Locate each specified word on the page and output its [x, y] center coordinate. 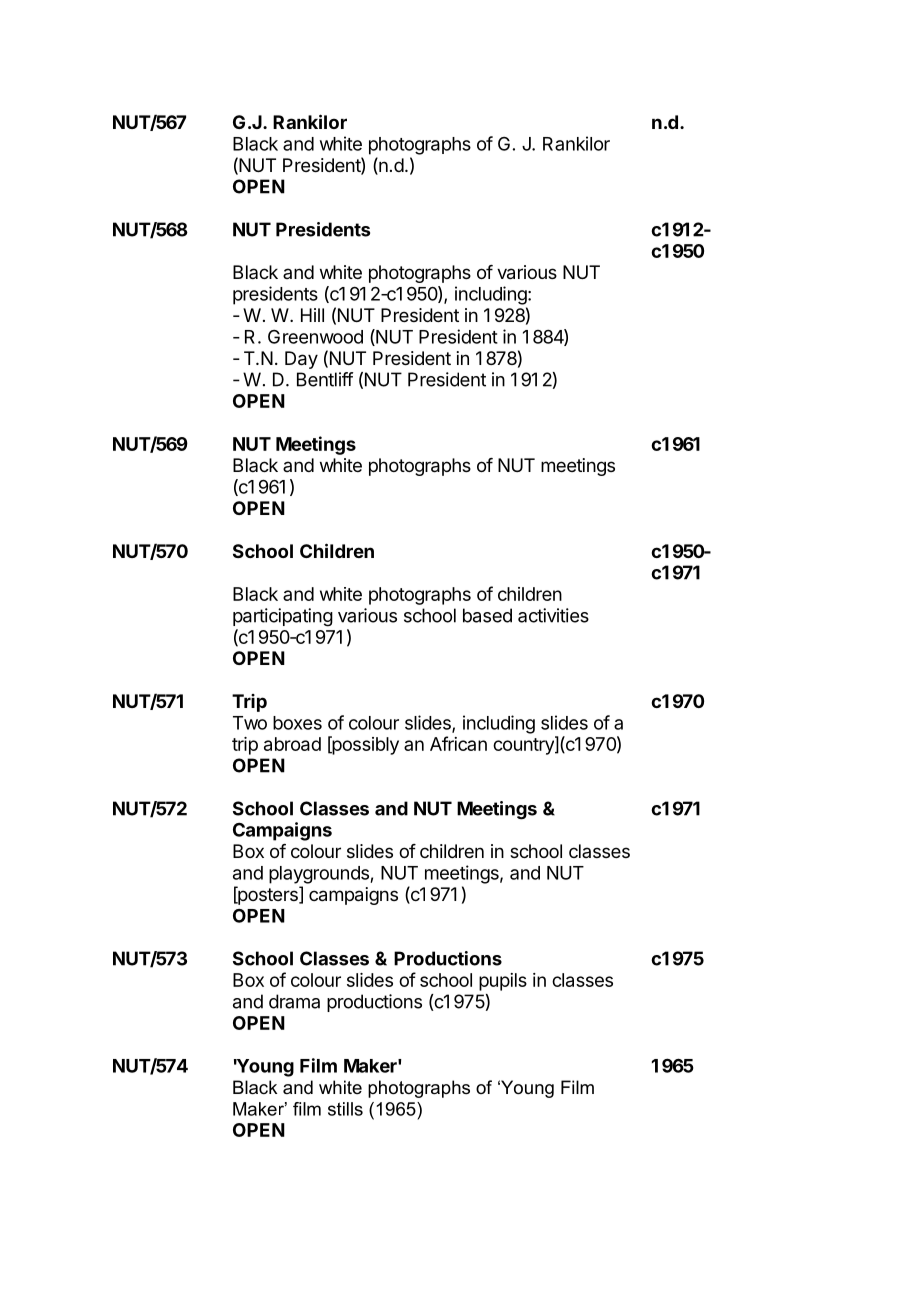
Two [250, 723]
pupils [503, 982]
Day [301, 360]
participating [283, 617]
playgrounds [320, 875]
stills [345, 1109]
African [458, 743]
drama [294, 1001]
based [487, 615]
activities [553, 615]
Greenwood [315, 337]
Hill [312, 315]
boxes [297, 723]
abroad [292, 744]
